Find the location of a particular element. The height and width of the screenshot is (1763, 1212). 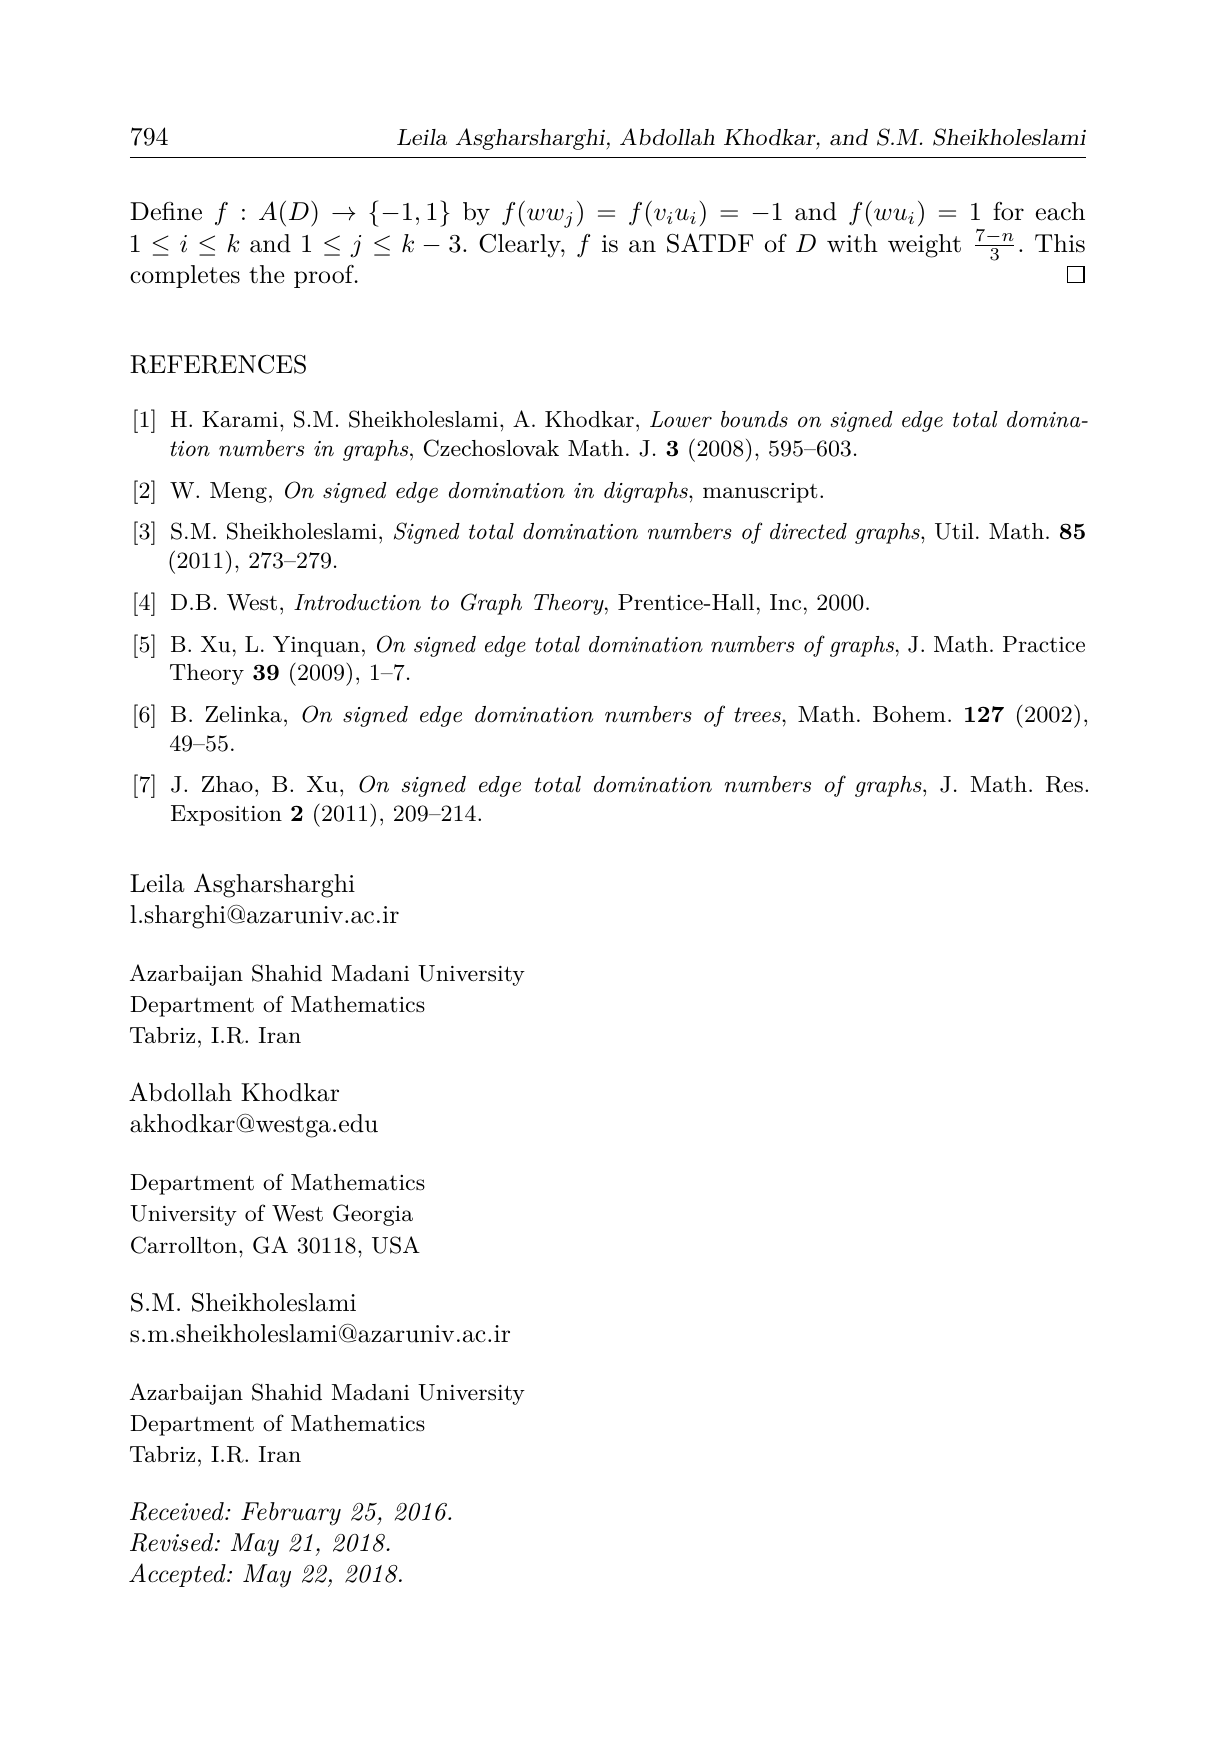

trees is located at coordinates (758, 715).
